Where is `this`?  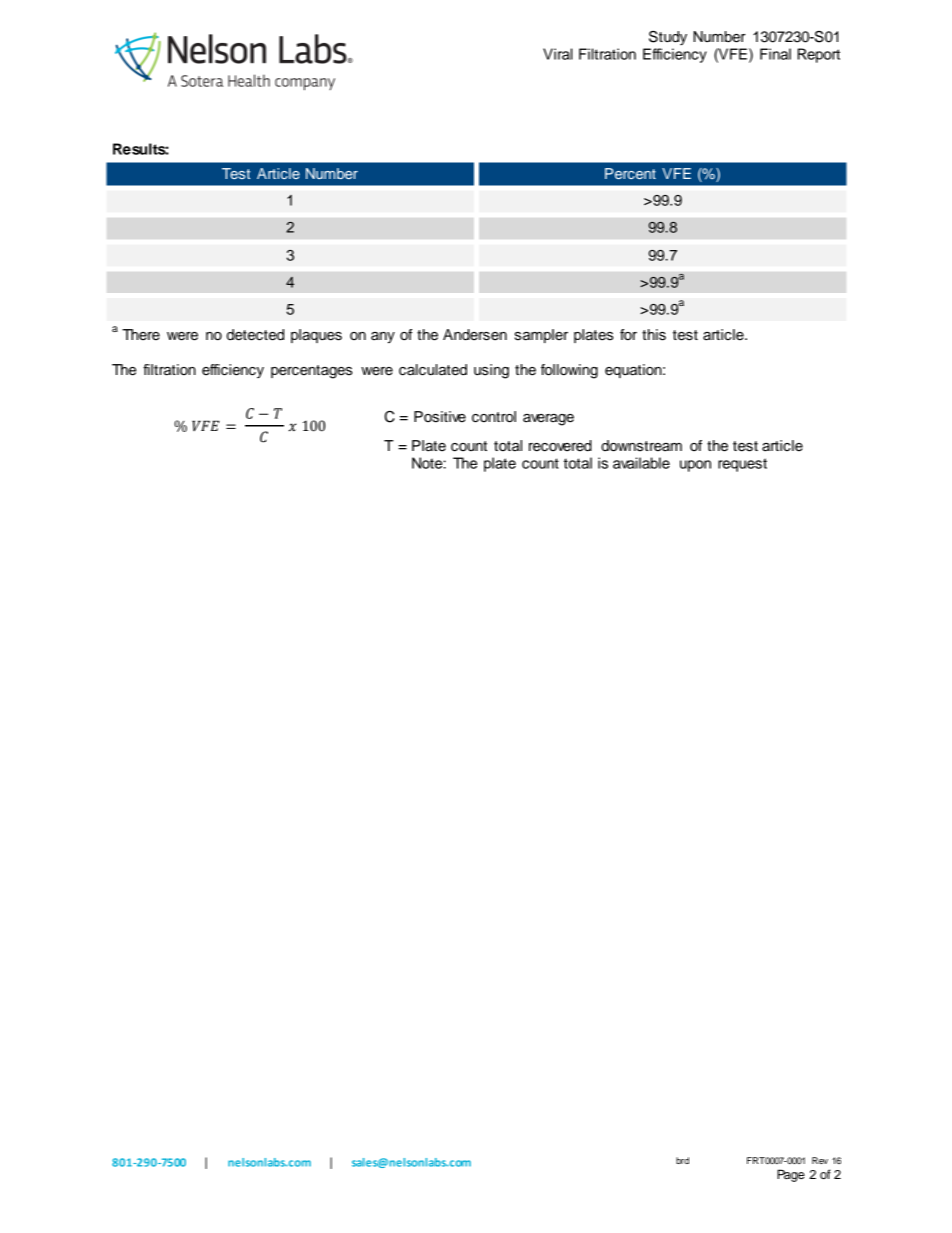
this is located at coordinates (654, 335).
